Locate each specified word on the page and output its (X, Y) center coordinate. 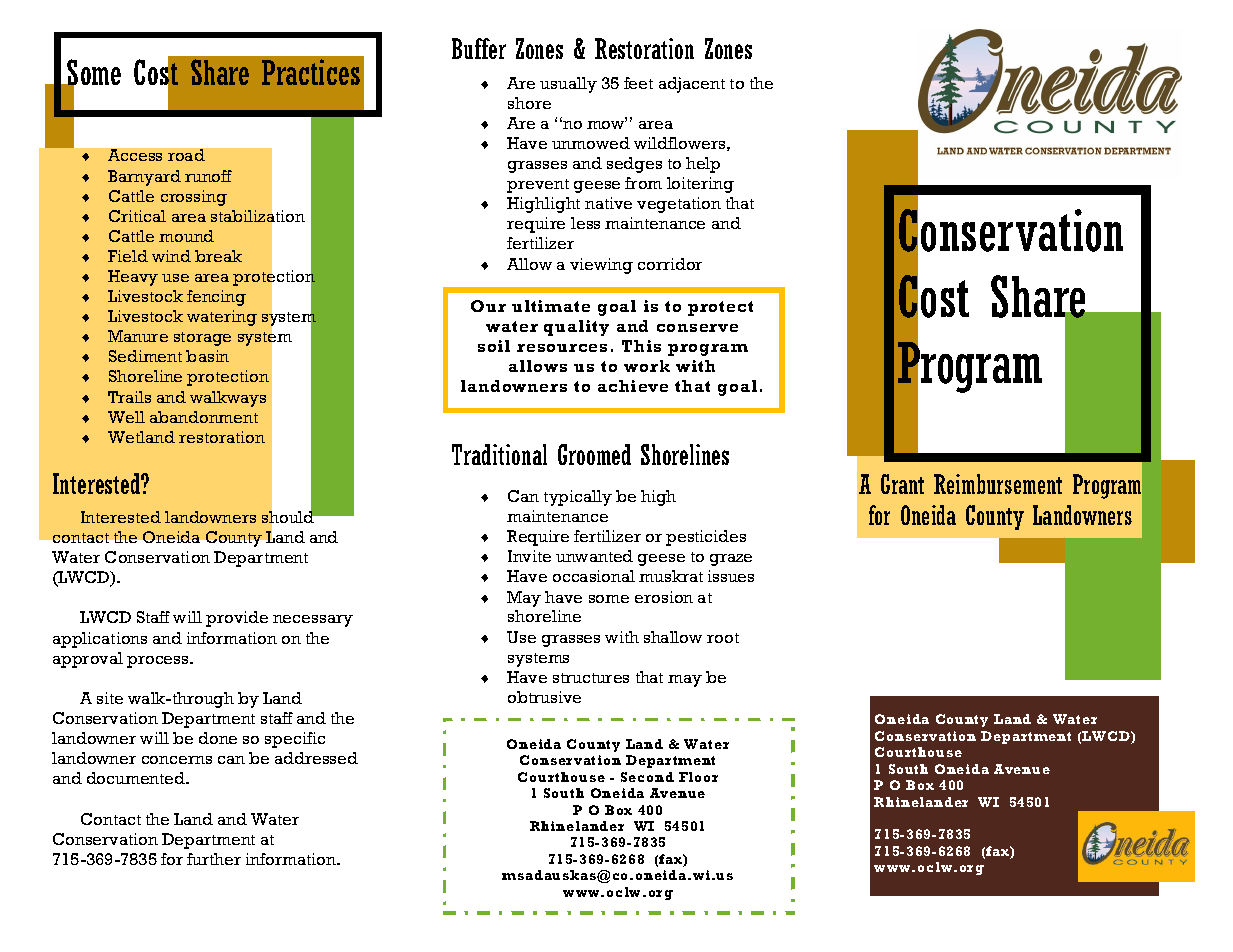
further (214, 859)
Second (647, 777)
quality (576, 328)
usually (568, 85)
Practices (311, 72)
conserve (697, 328)
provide (237, 619)
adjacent (692, 85)
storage (202, 339)
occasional (594, 576)
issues (731, 576)
